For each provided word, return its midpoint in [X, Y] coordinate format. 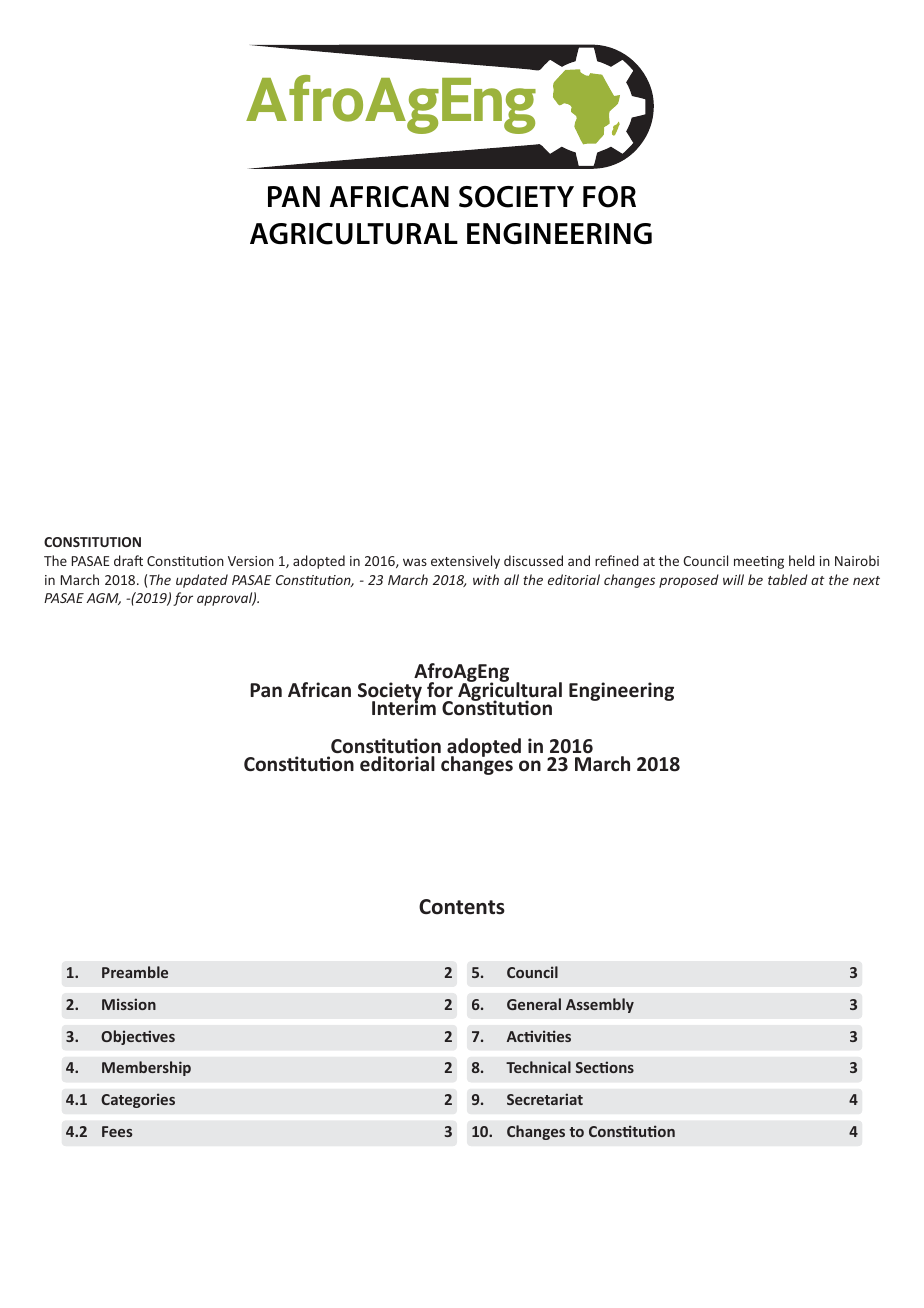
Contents [462, 907]
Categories [138, 1100]
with [486, 579]
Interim [404, 707]
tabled [788, 579]
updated [202, 581]
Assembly [600, 1005]
